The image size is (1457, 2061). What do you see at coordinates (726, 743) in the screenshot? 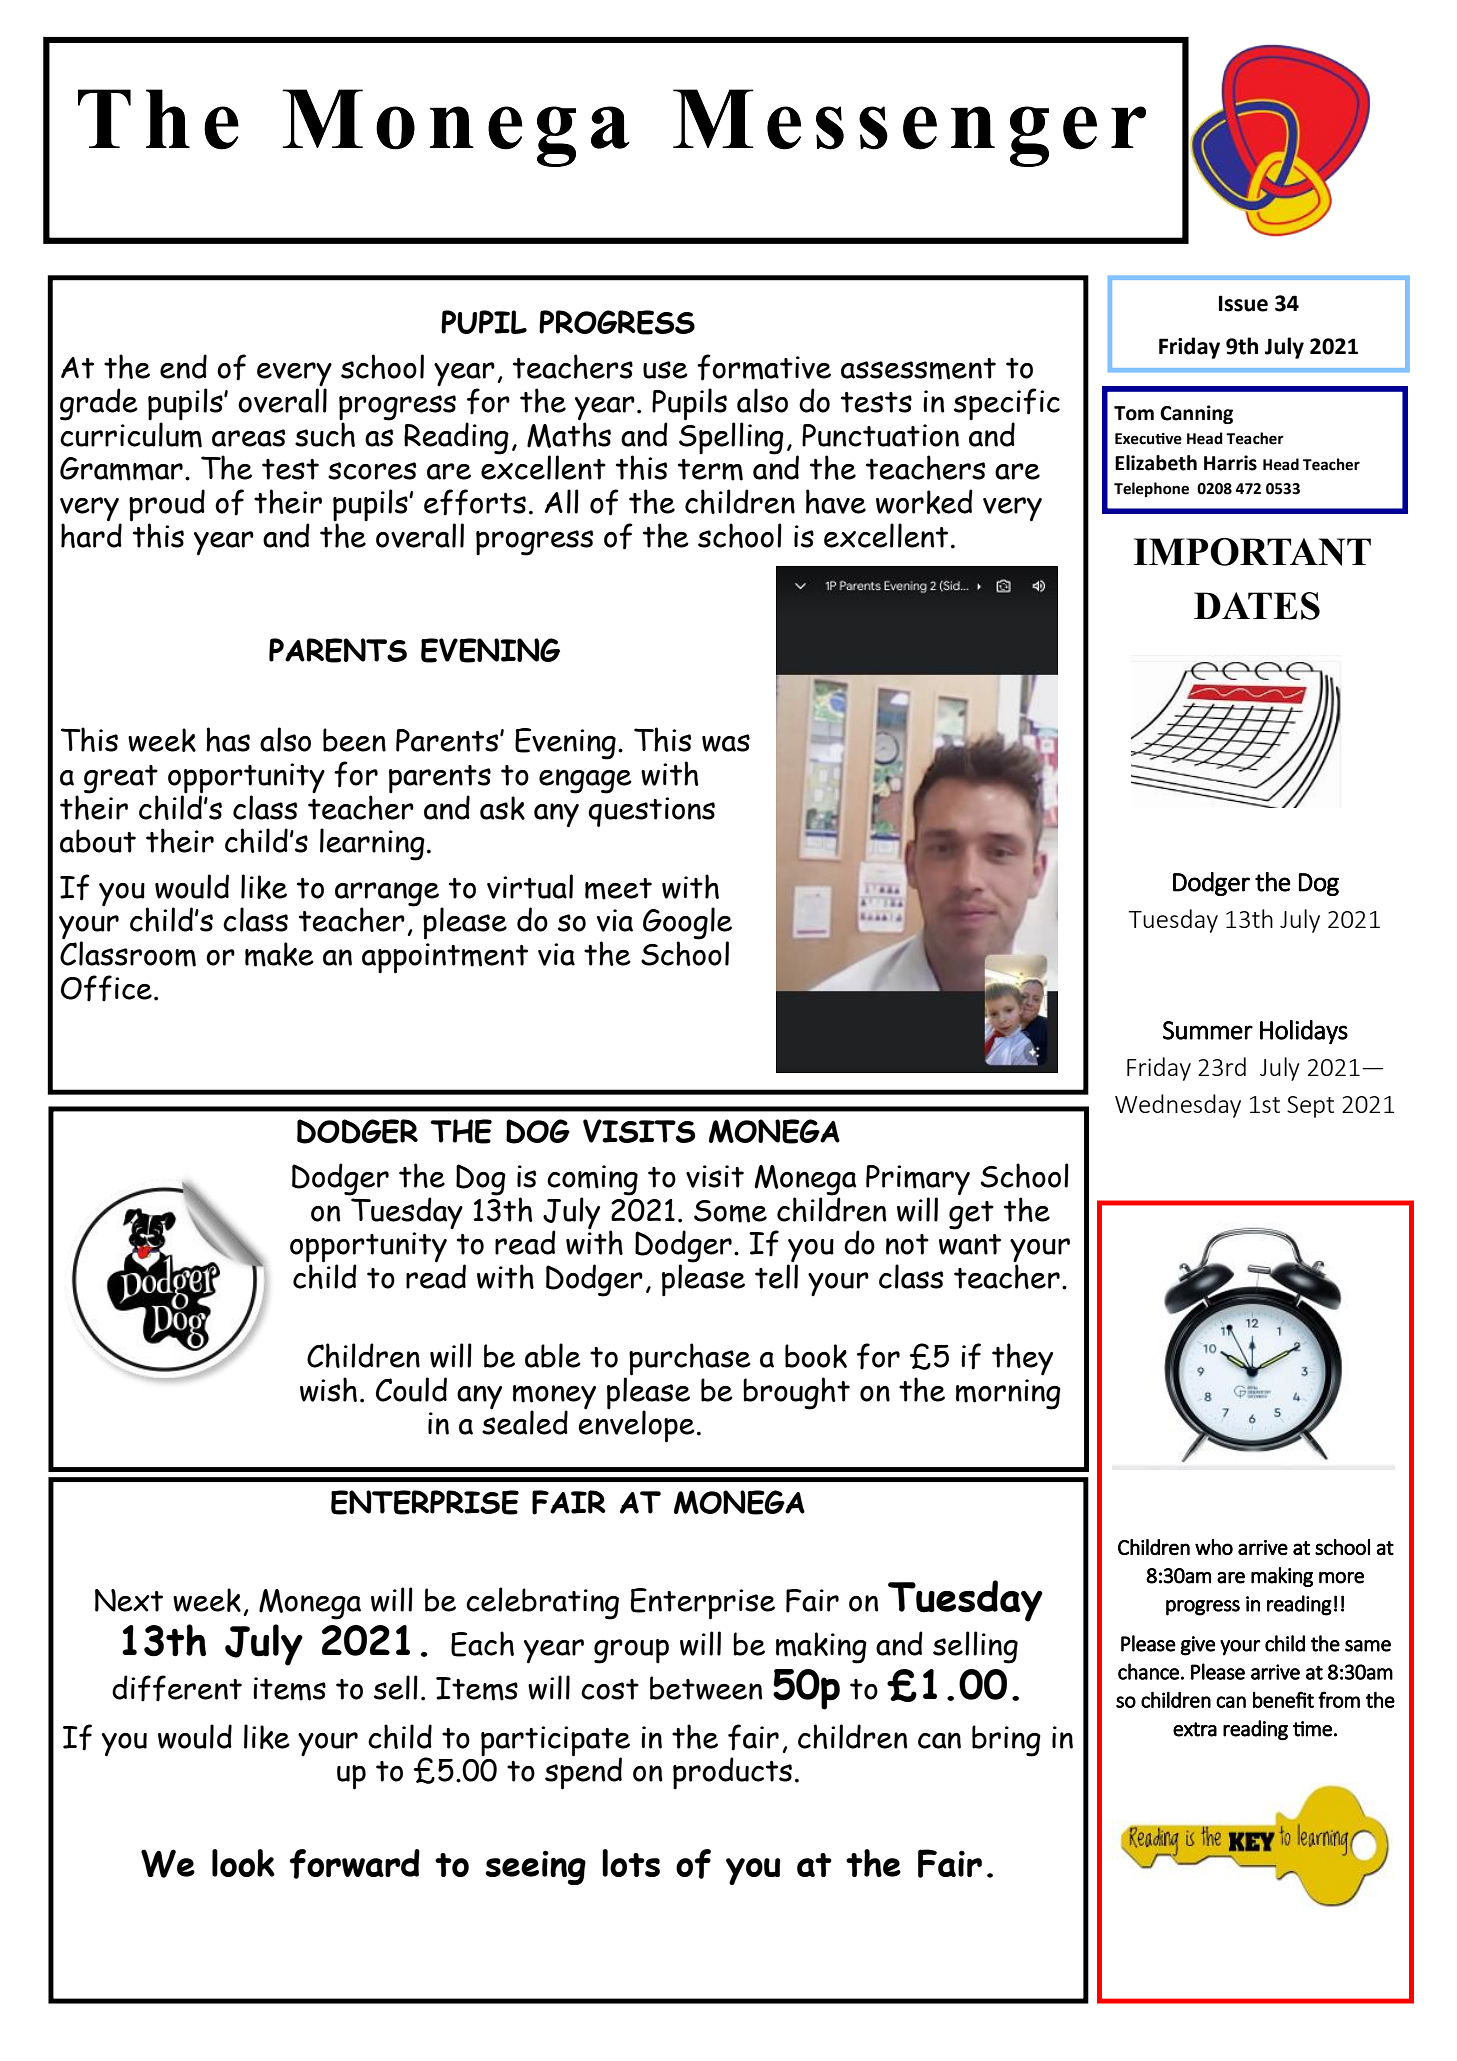
I see `was` at bounding box center [726, 743].
